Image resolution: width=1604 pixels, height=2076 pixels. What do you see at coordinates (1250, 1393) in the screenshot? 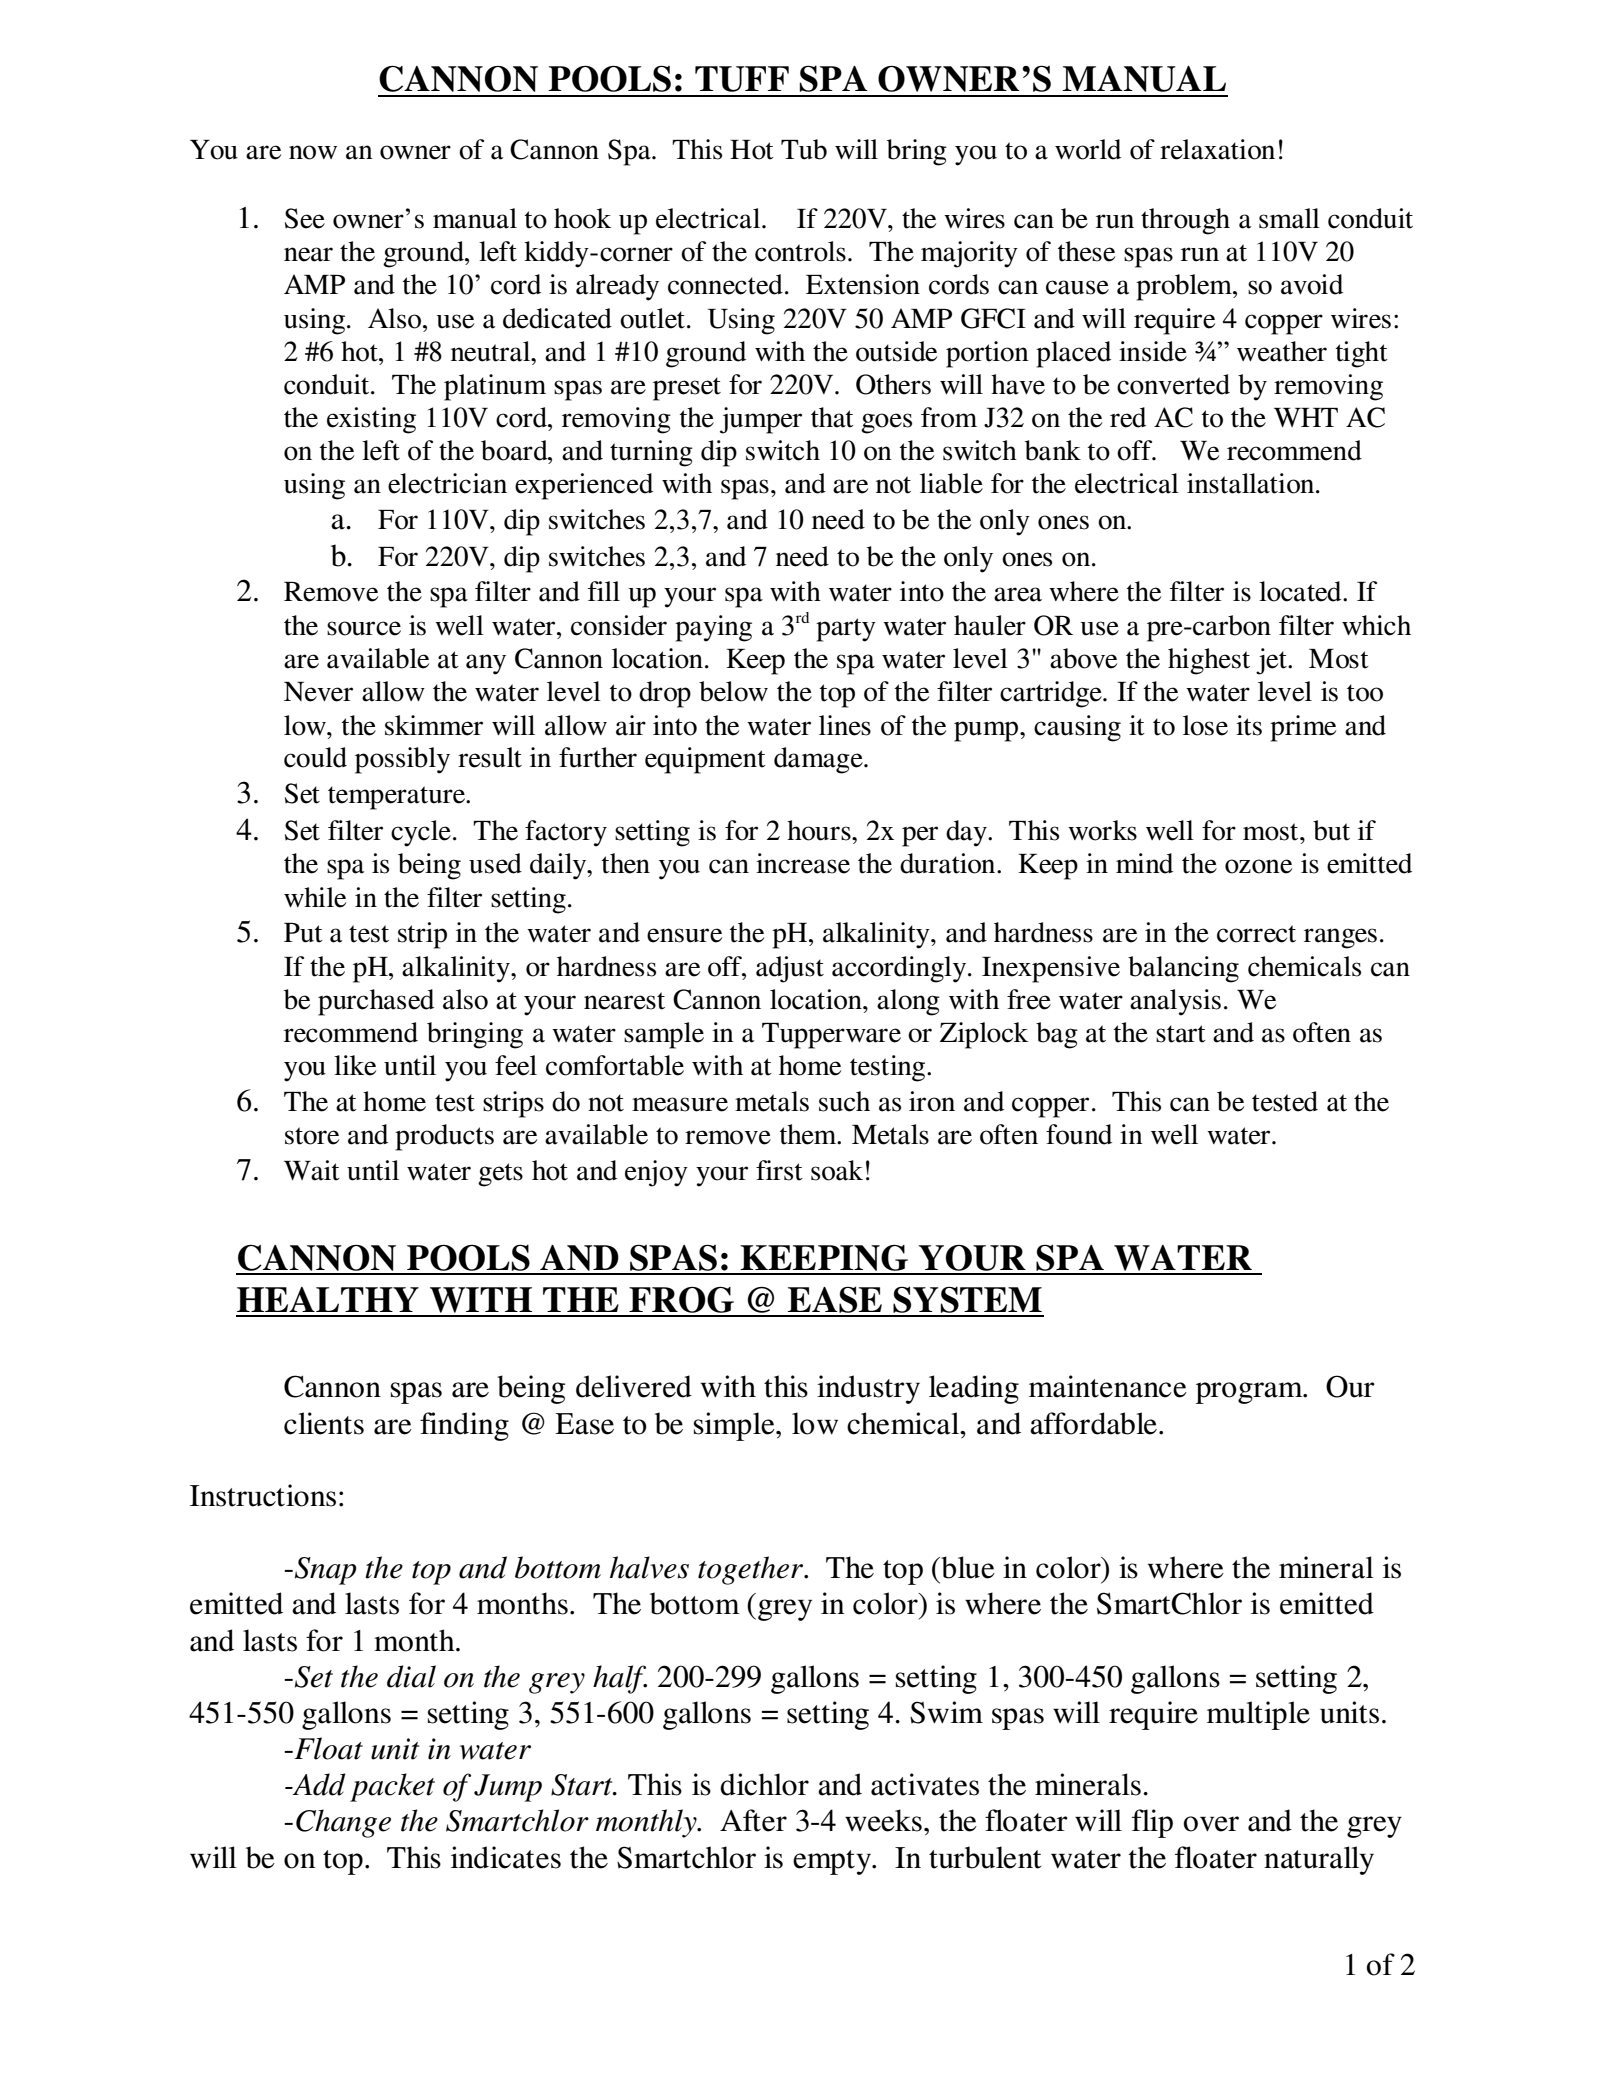
I see `program` at bounding box center [1250, 1393].
